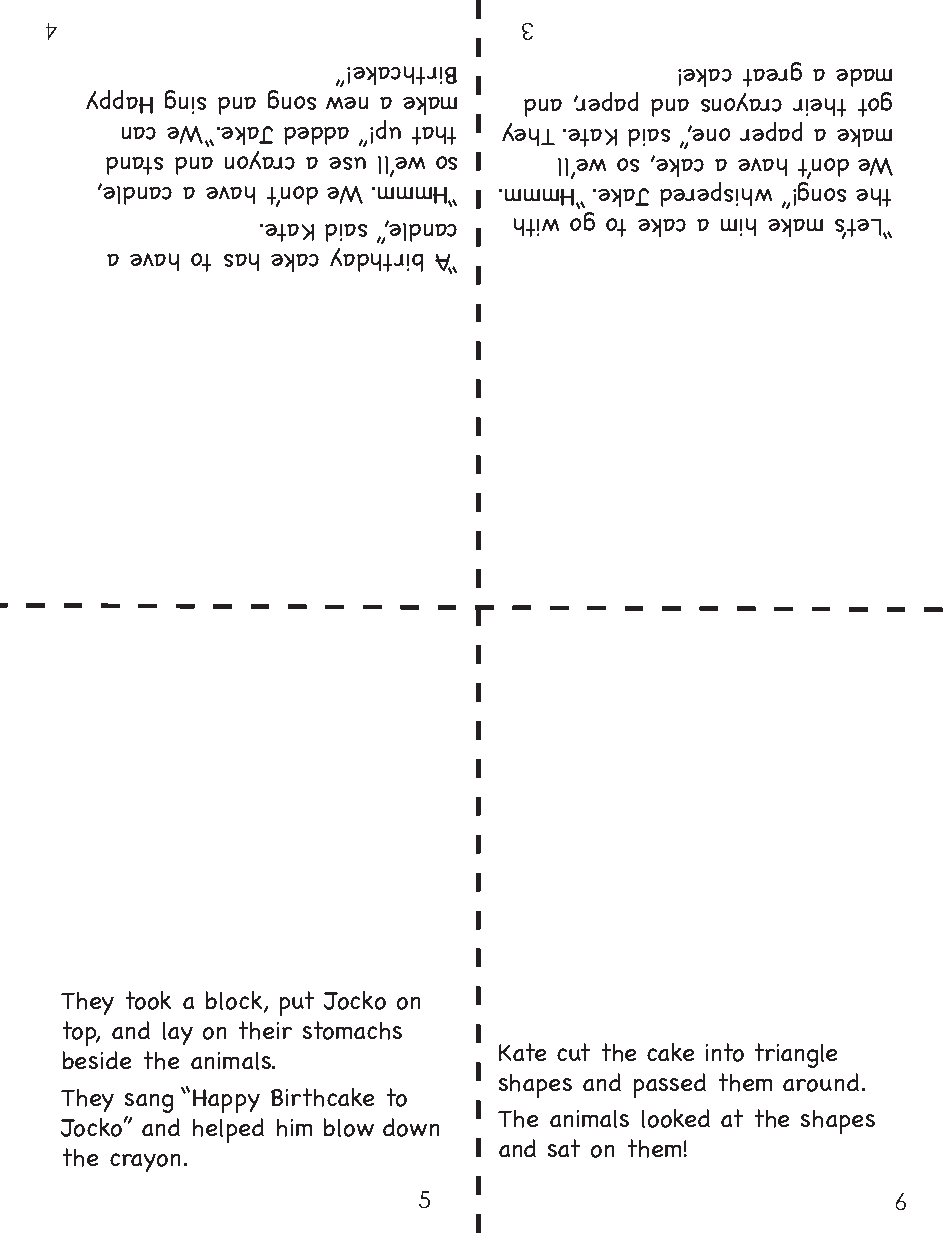 The image size is (952, 1233). What do you see at coordinates (148, 1000) in the page?
I see `took` at bounding box center [148, 1000].
